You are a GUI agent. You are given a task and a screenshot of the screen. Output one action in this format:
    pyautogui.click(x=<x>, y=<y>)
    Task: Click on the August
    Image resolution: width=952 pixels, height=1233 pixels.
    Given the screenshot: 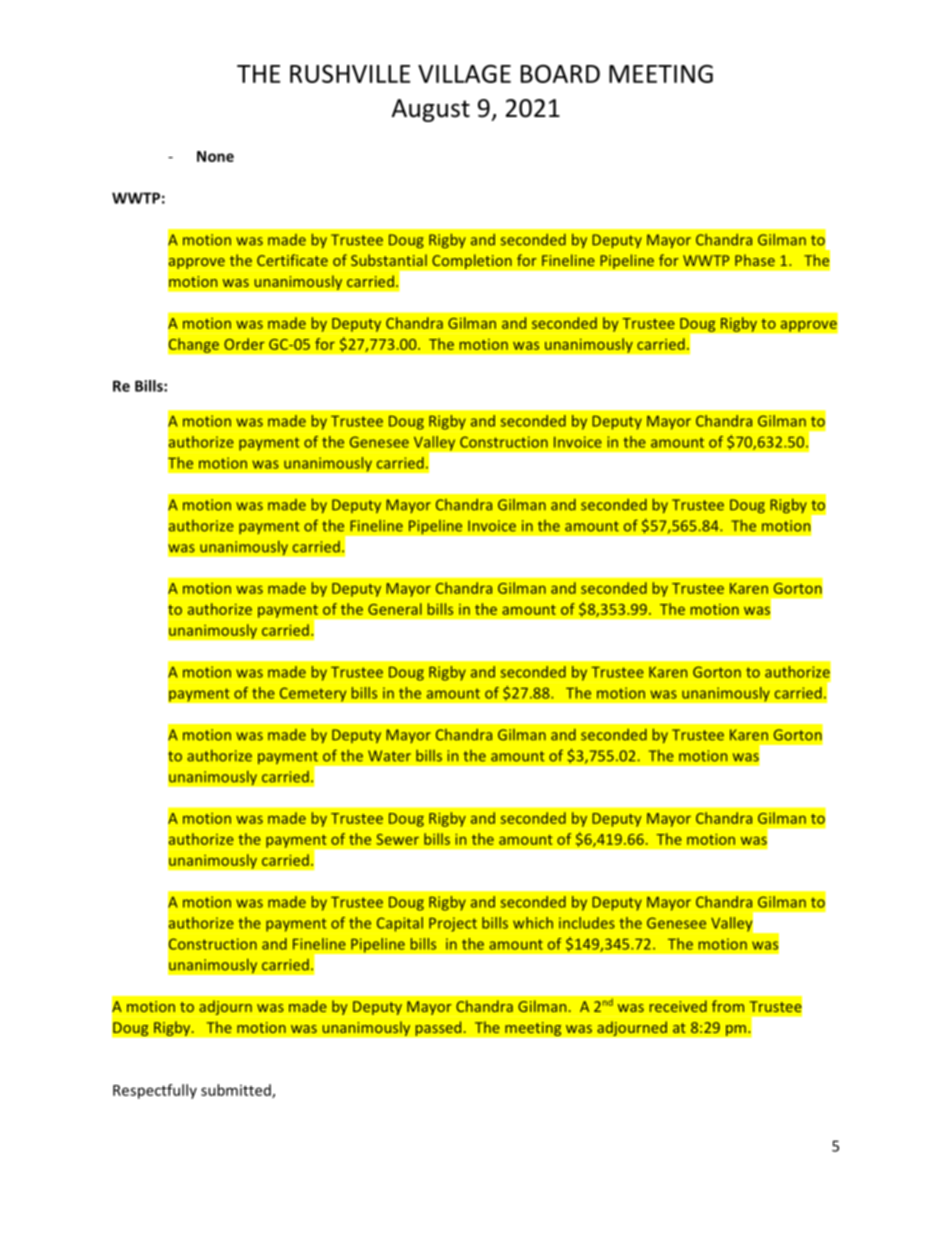 What is the action you would take?
    pyautogui.click(x=431, y=110)
